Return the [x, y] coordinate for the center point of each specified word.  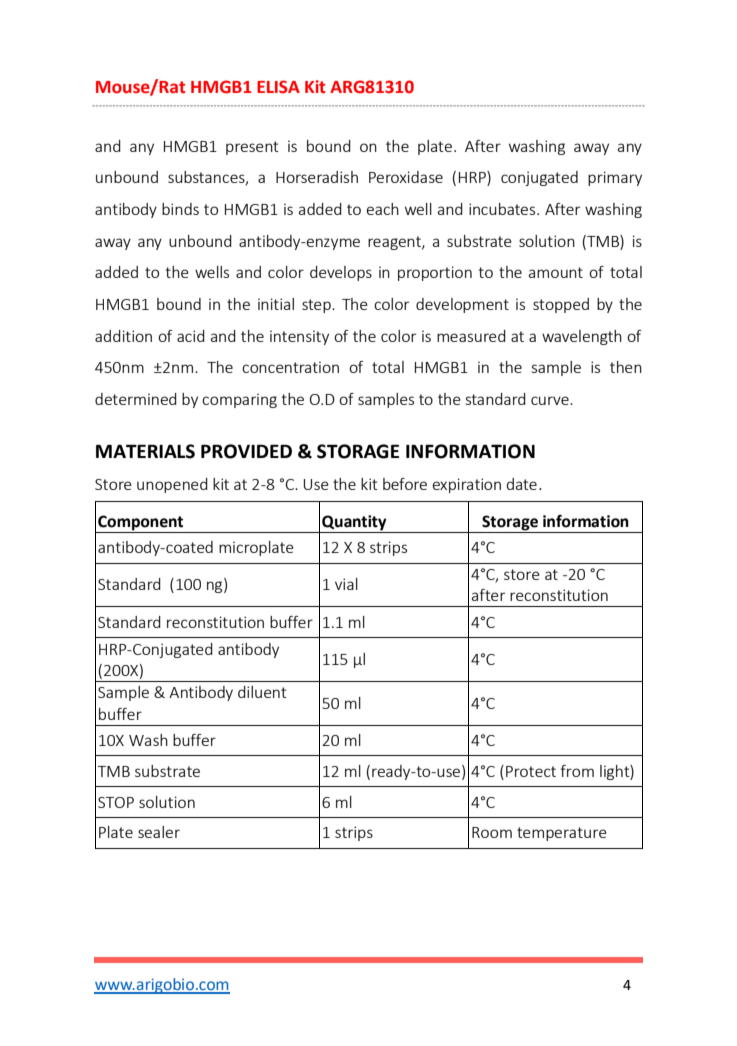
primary [615, 178]
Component [140, 523]
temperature [562, 834]
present [252, 148]
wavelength [582, 337]
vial [346, 584]
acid [191, 336]
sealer [159, 832]
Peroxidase [406, 177]
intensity [299, 337]
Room [492, 832]
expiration [466, 485]
